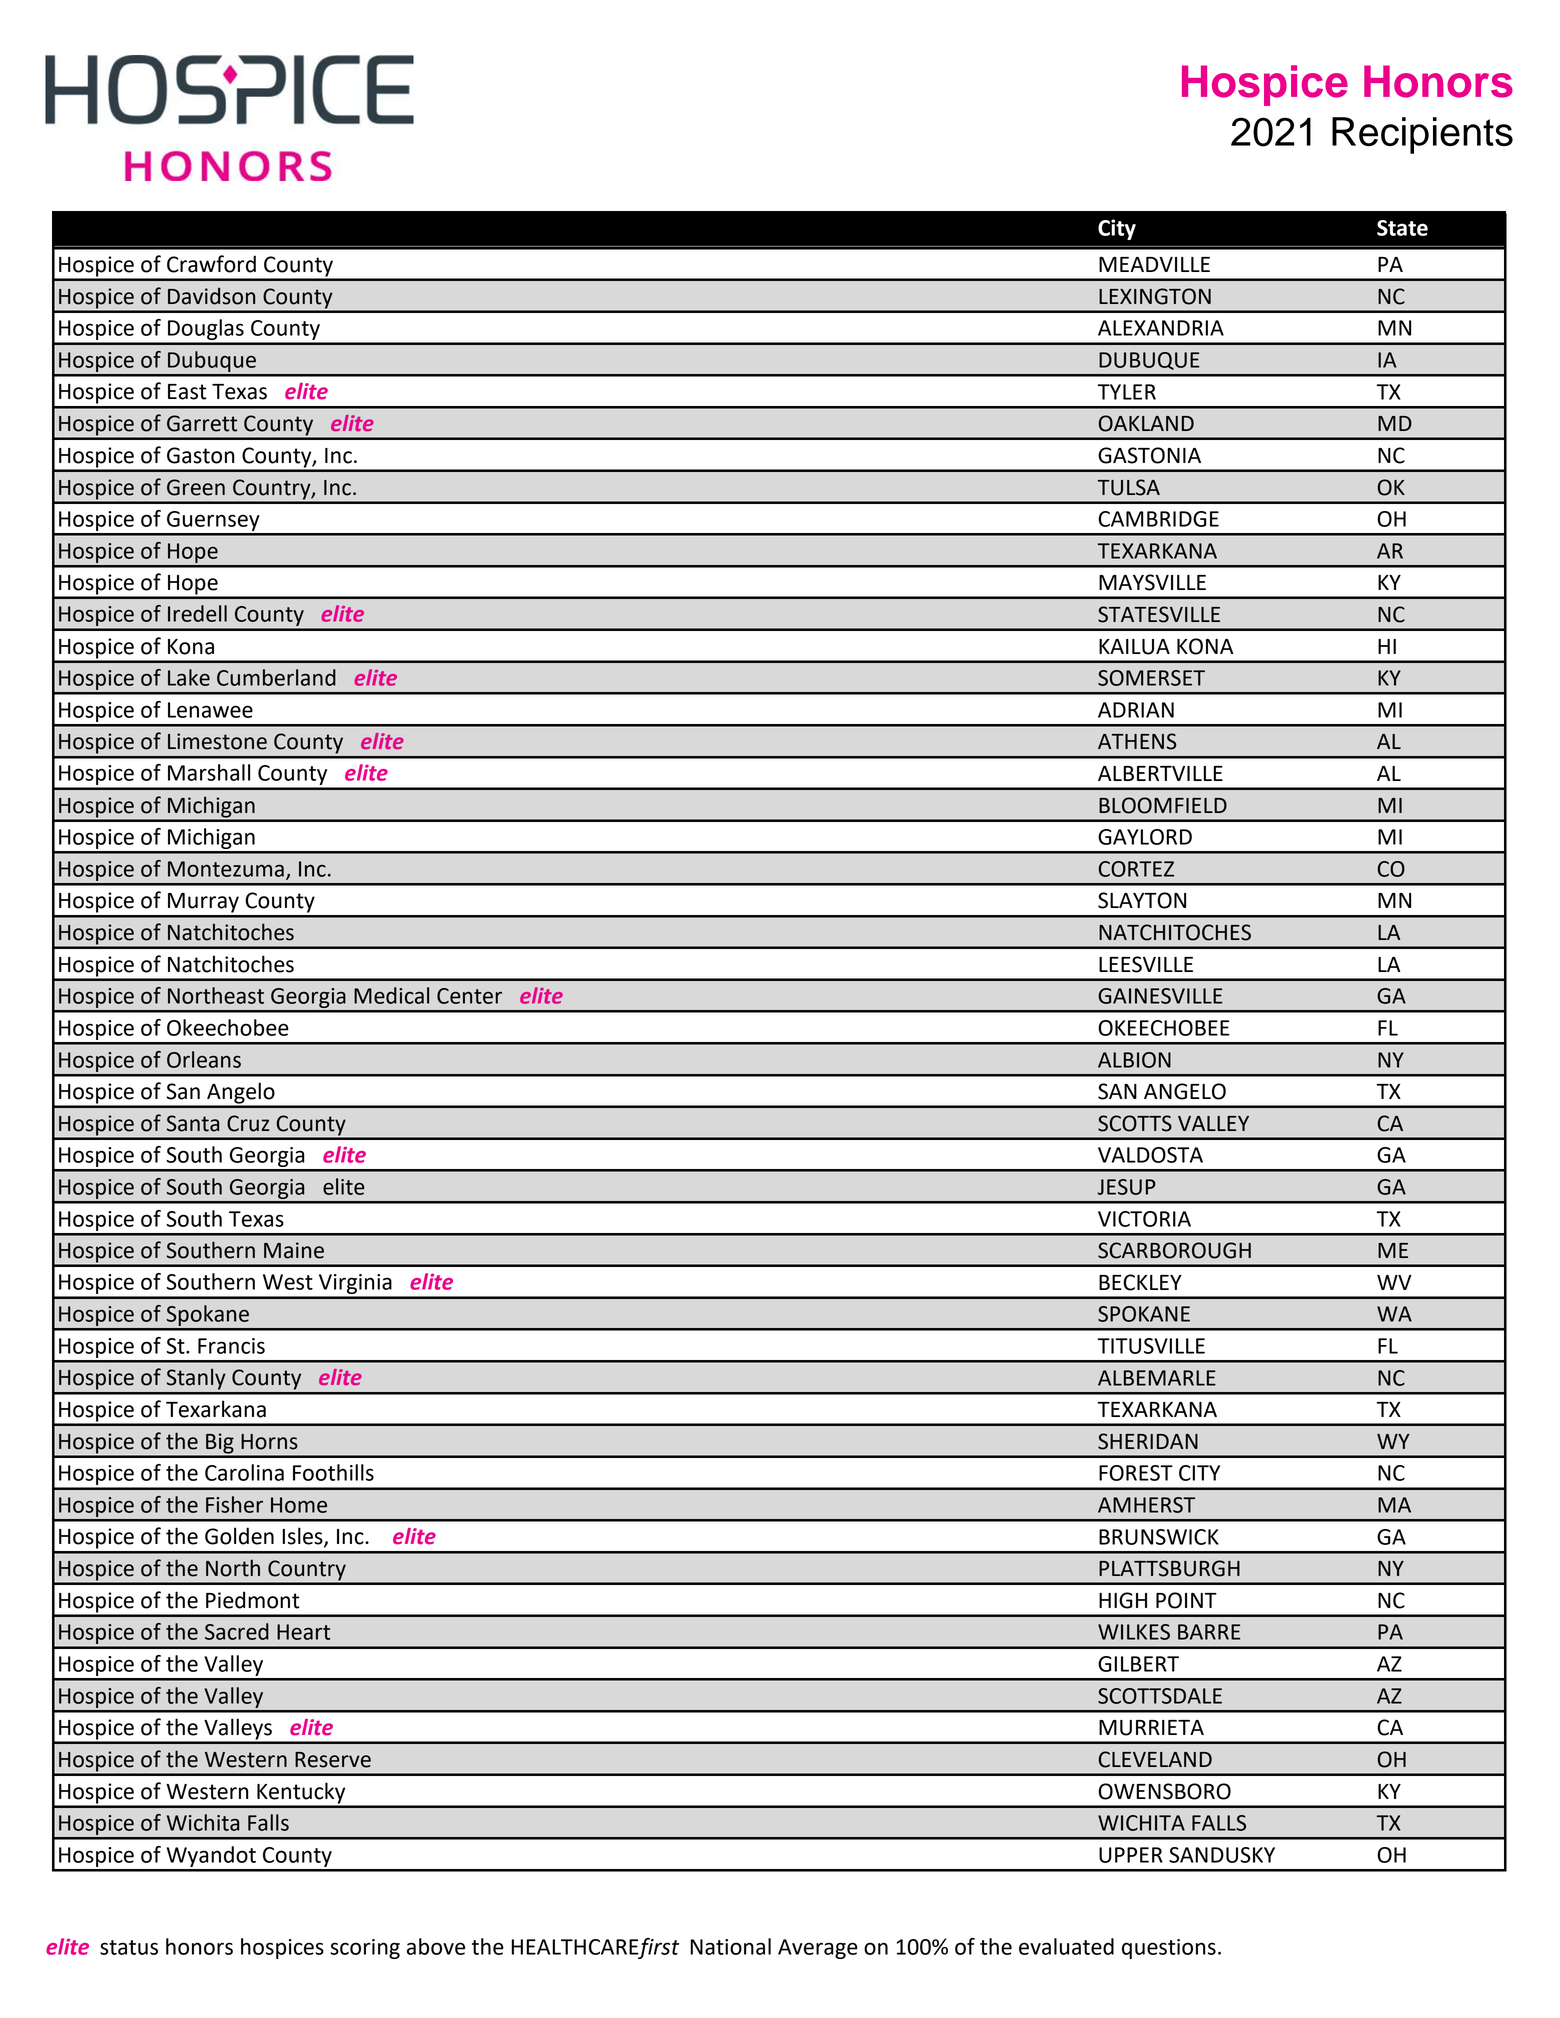 The width and height of the document is (1560, 2018). What do you see at coordinates (1136, 869) in the document?
I see `CORTEZ` at bounding box center [1136, 869].
